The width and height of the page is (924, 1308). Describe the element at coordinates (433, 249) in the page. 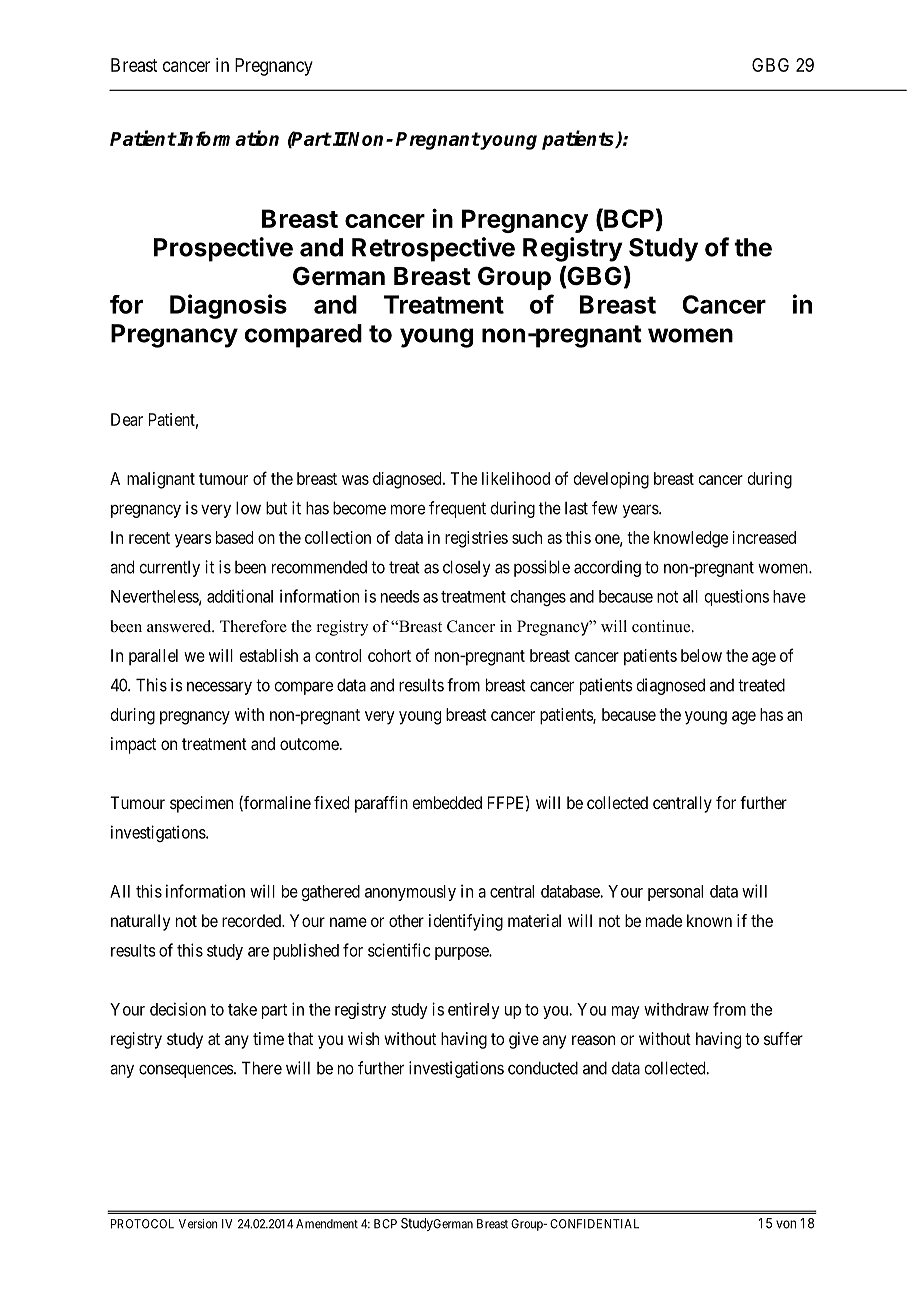

I see `Retrospective` at that location.
